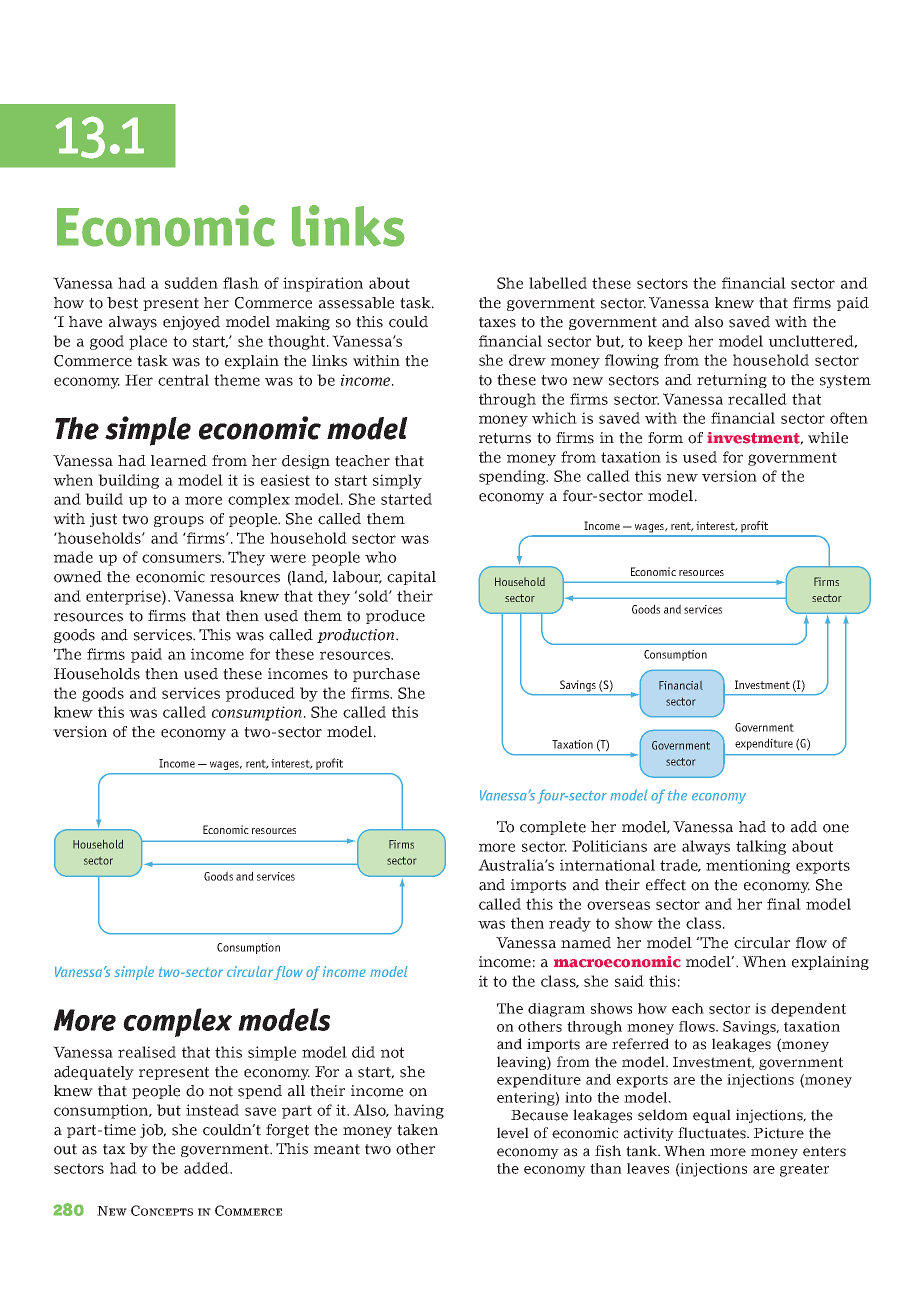 This screenshot has width=924, height=1308. I want to click on purchase, so click(386, 675).
